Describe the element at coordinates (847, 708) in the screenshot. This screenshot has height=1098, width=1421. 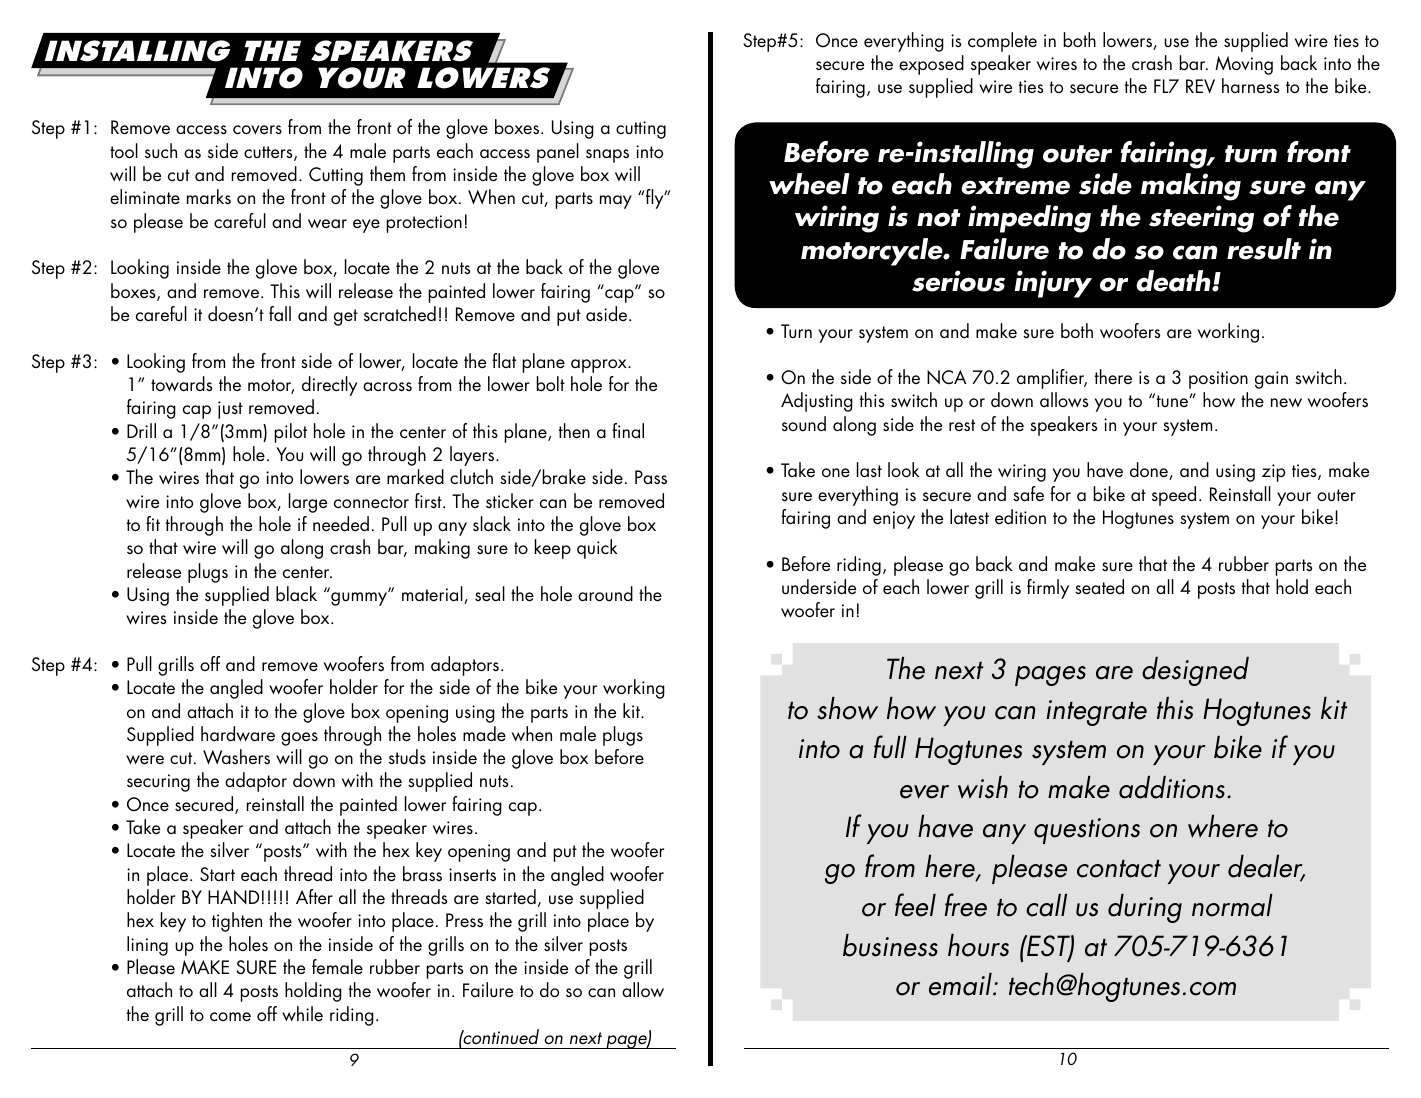
I see `show` at that location.
